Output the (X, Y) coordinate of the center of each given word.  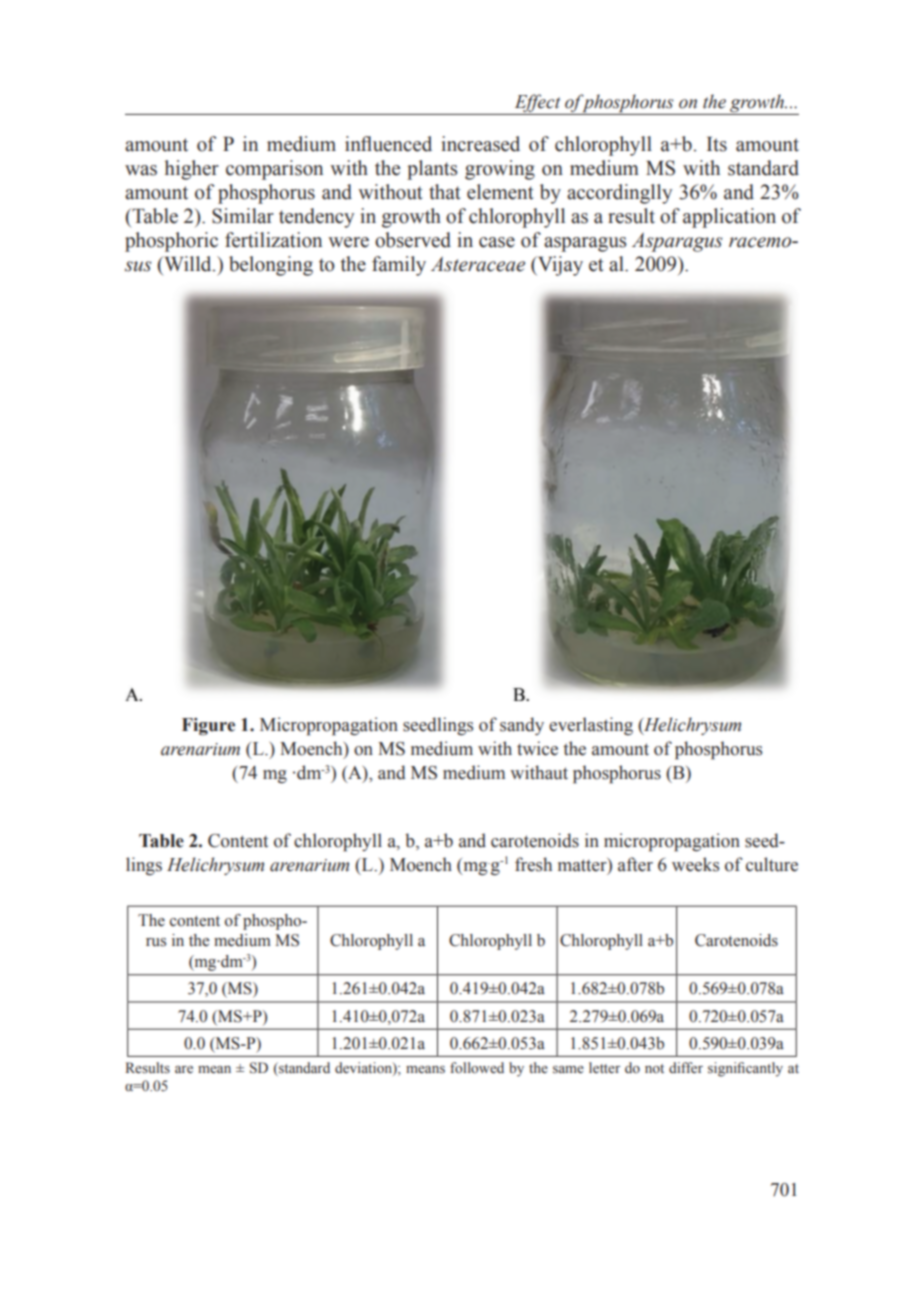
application (729, 218)
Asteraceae (478, 264)
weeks (695, 864)
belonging (271, 266)
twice (537, 748)
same (568, 1070)
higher (192, 170)
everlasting (591, 726)
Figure (208, 726)
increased (480, 144)
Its (717, 144)
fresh (533, 864)
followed (477, 1068)
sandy (522, 726)
